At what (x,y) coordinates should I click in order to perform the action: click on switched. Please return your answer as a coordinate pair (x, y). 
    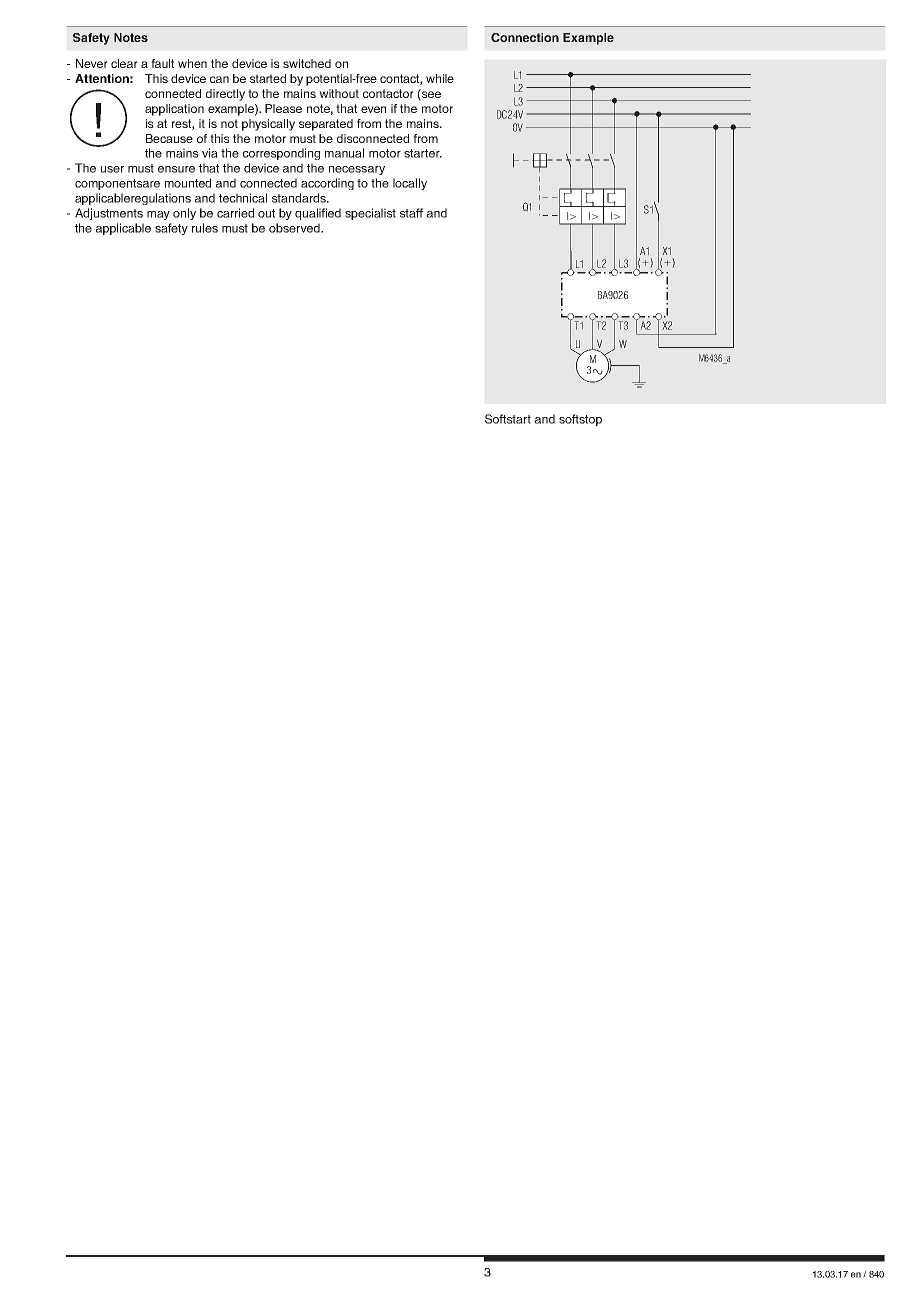
    Looking at the image, I should click on (307, 63).
